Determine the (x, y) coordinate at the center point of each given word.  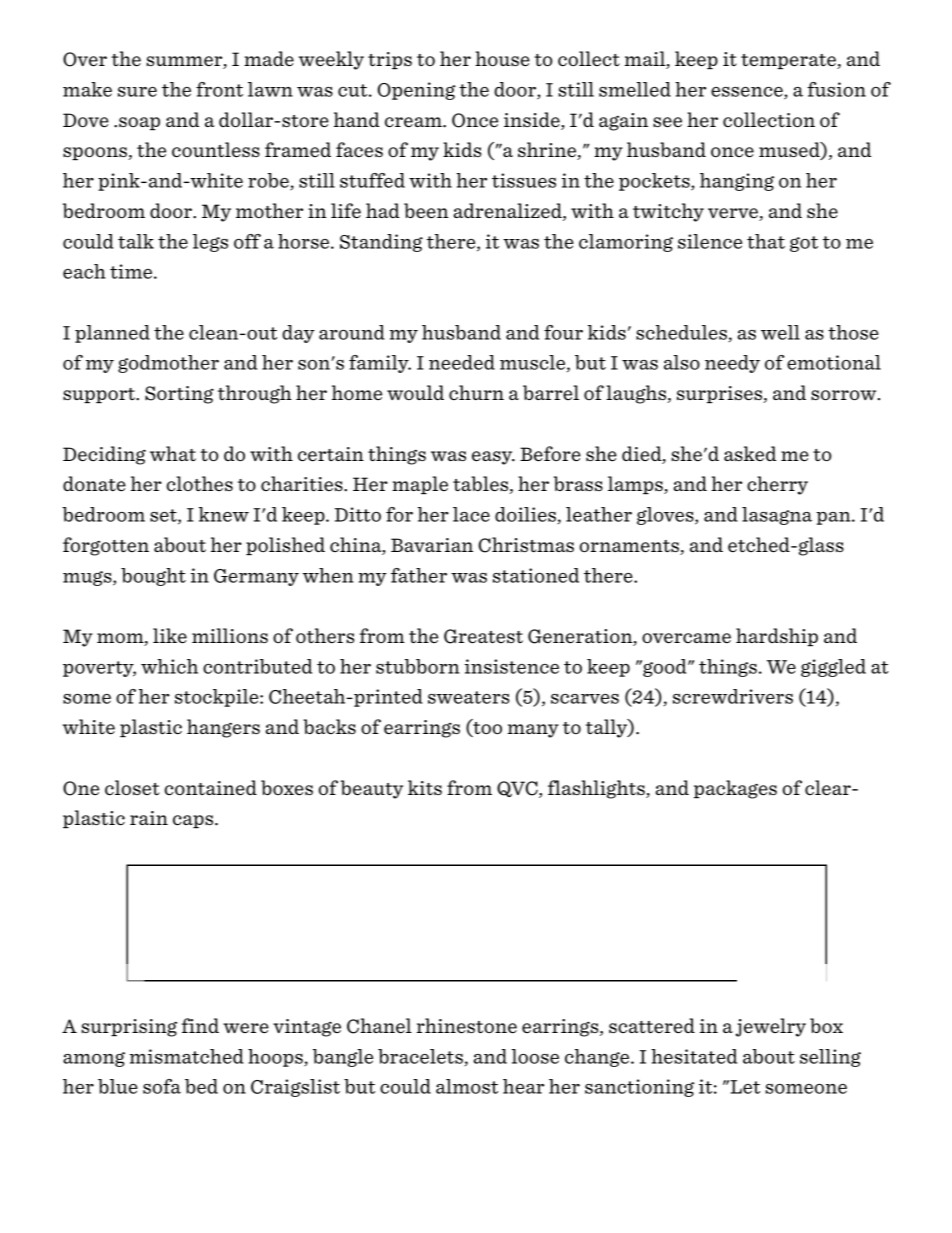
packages (735, 789)
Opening (416, 91)
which (169, 666)
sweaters (468, 697)
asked (750, 453)
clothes (200, 483)
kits (425, 787)
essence (748, 93)
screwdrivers (733, 696)
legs (210, 243)
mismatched (187, 1056)
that (766, 241)
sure (137, 92)
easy (493, 458)
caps (194, 821)
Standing (381, 243)
